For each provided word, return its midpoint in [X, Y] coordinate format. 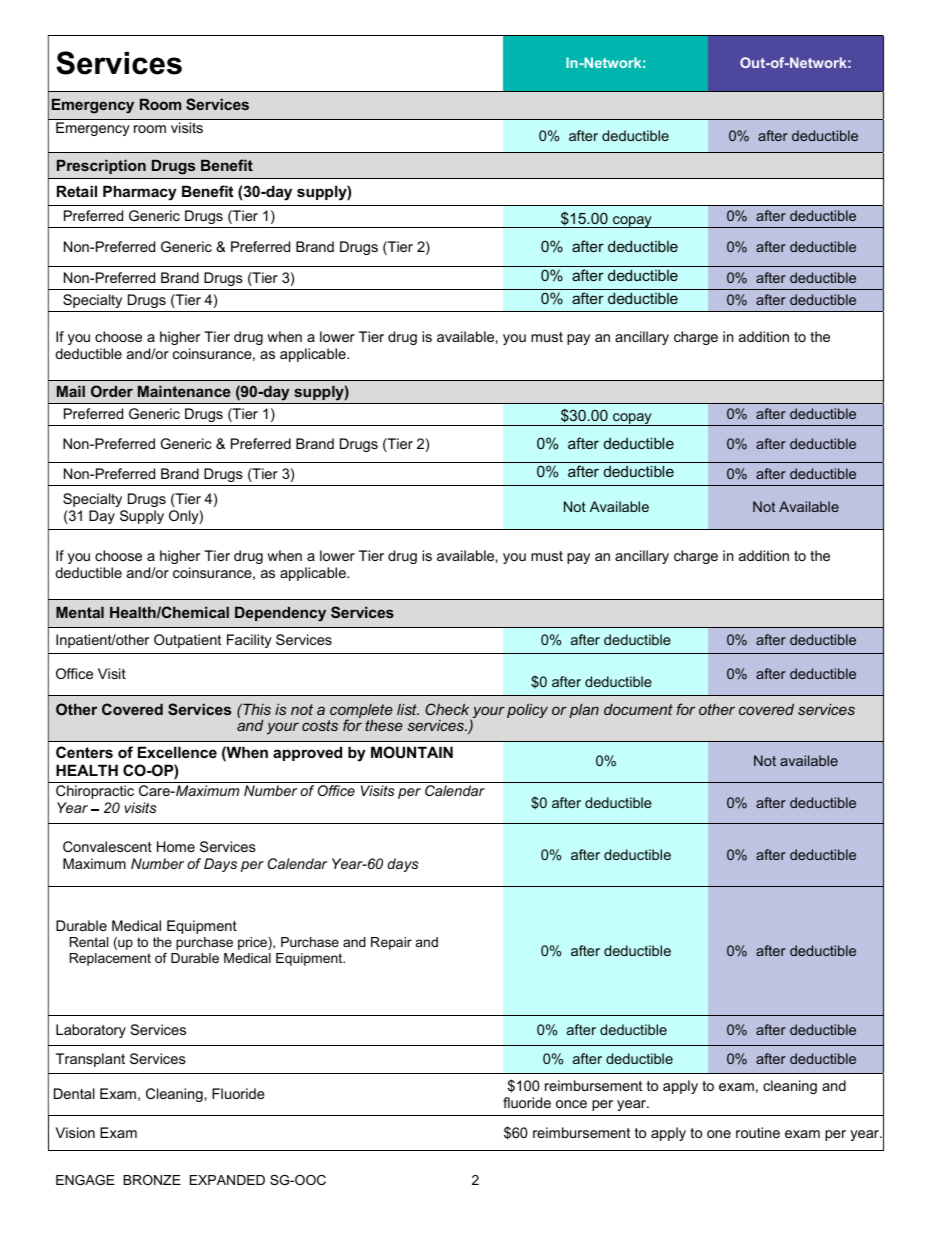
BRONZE [152, 1180]
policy [527, 711]
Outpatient [187, 641]
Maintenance [184, 391]
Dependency [280, 614]
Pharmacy [140, 193]
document [638, 709]
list [408, 709]
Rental [89, 942]
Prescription [101, 167]
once [571, 1104]
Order [112, 391]
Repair [391, 943]
